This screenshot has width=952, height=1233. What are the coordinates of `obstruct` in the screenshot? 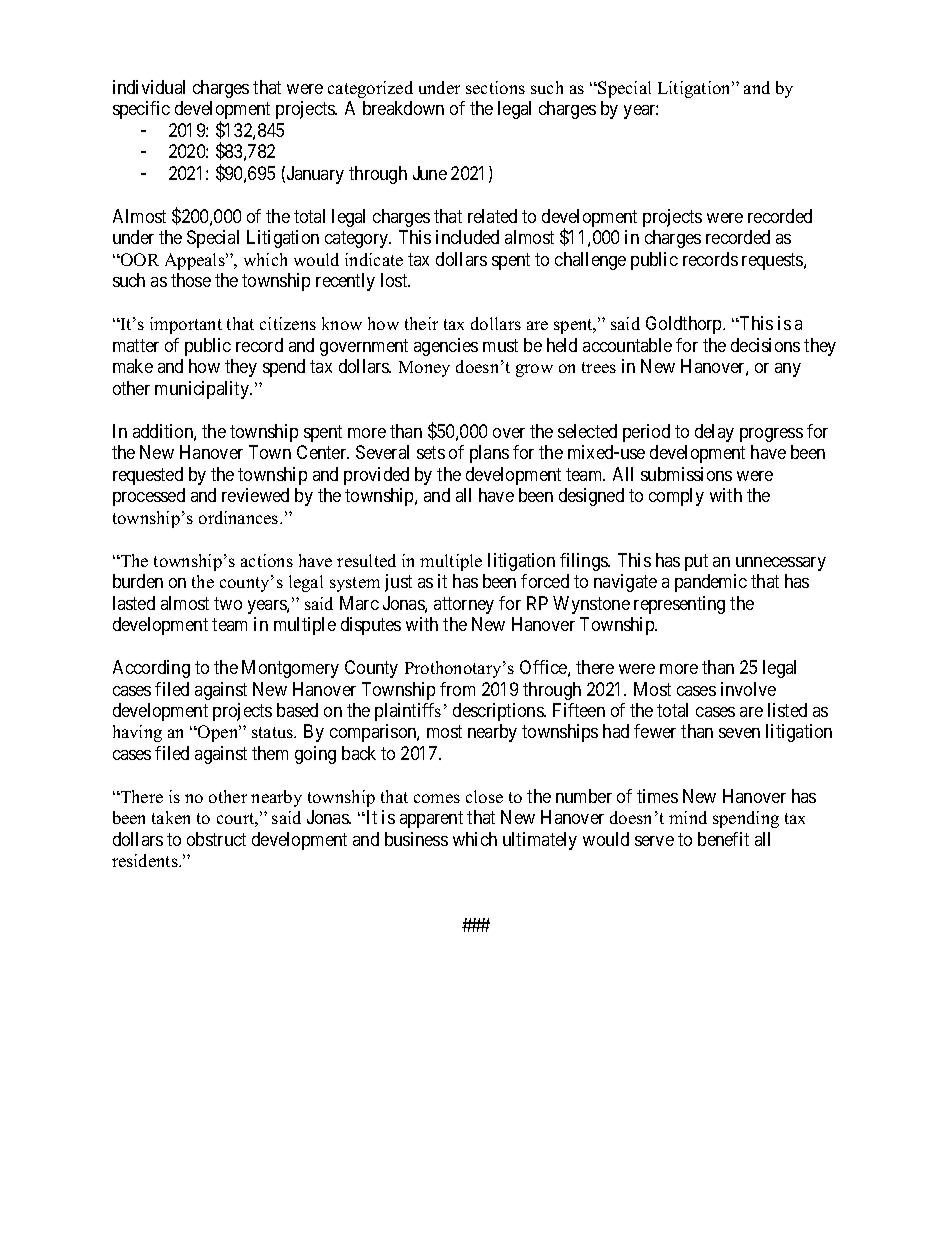 It's located at (216, 839).
